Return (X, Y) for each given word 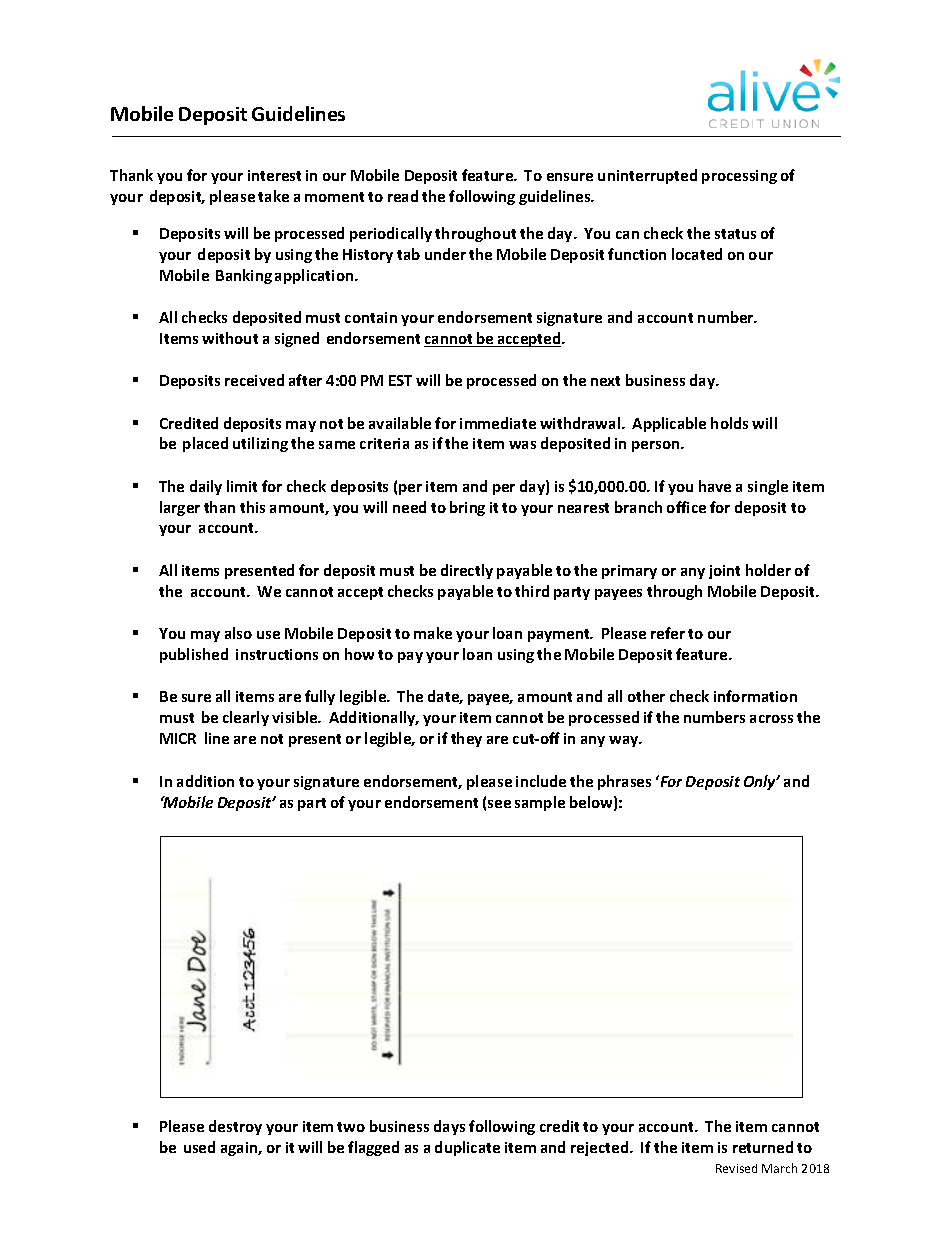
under (445, 254)
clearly (246, 718)
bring (467, 508)
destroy (235, 1127)
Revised (736, 1168)
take (273, 196)
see (499, 804)
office (686, 507)
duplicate (467, 1148)
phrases (624, 782)
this (252, 507)
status (735, 234)
